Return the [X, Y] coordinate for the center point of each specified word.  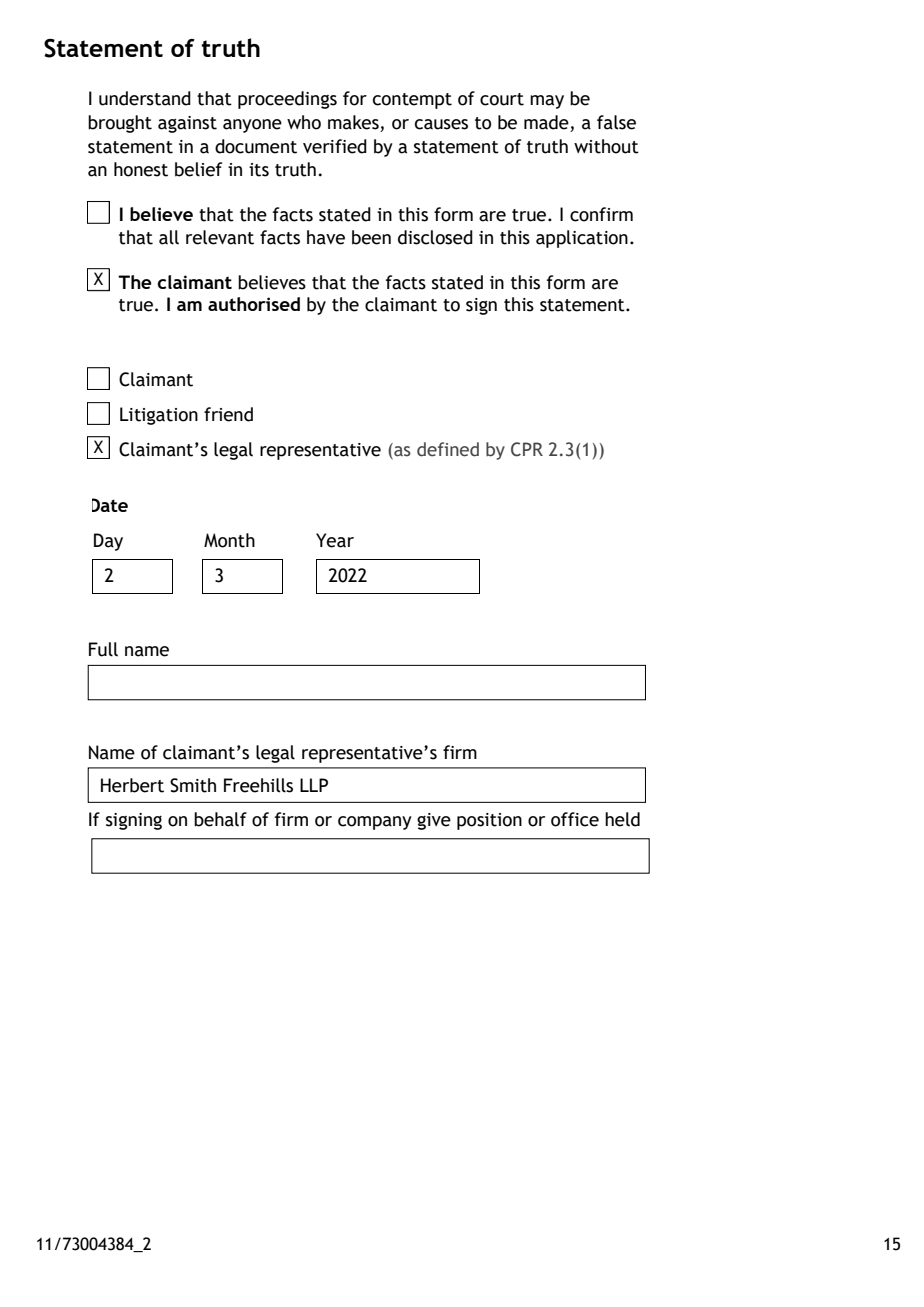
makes [353, 122]
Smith [193, 785]
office [575, 819]
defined [448, 449]
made [546, 122]
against [187, 124]
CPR [527, 449]
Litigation [159, 416]
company [375, 823]
